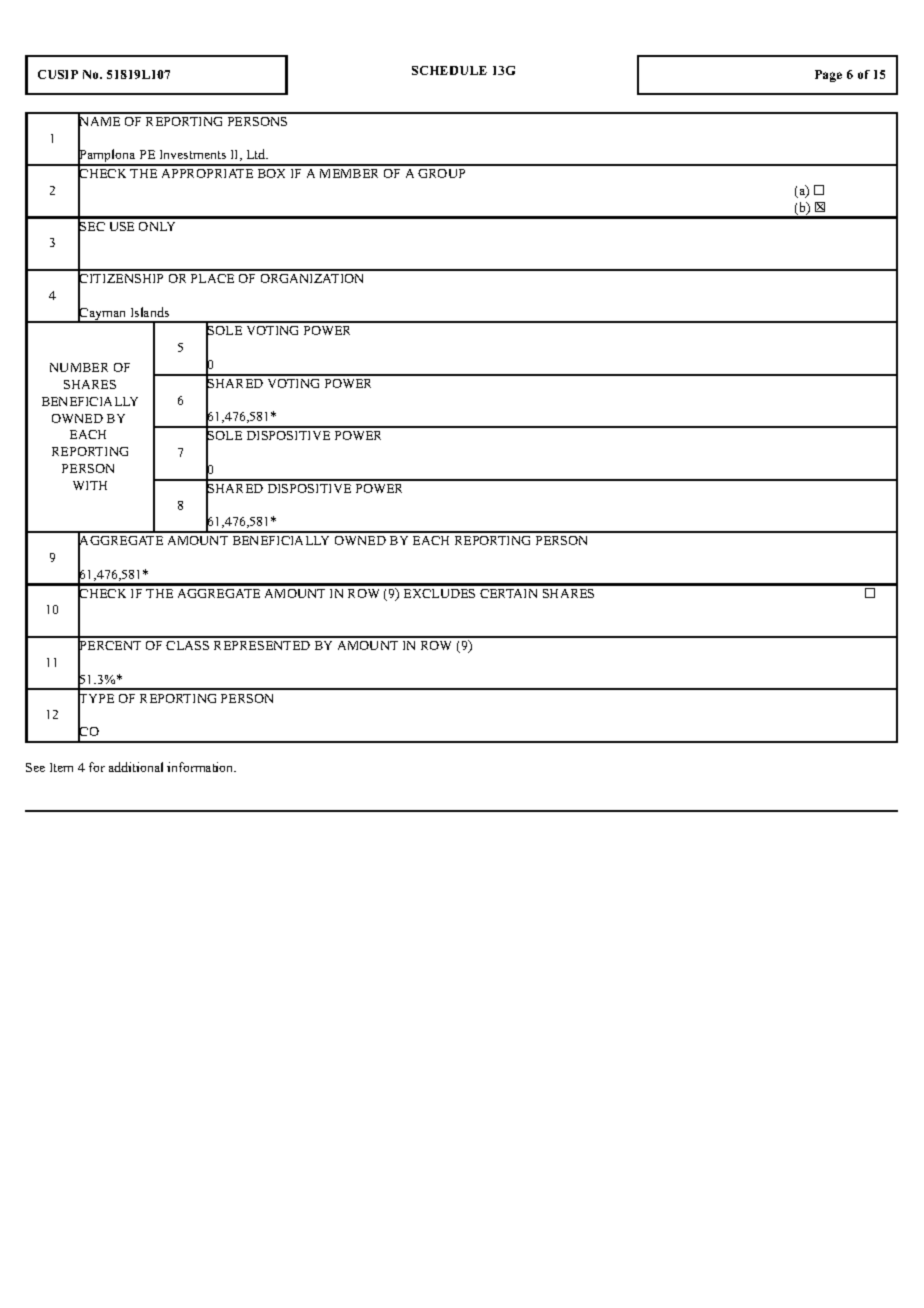  I want to click on SCHEDULE, so click(449, 70).
